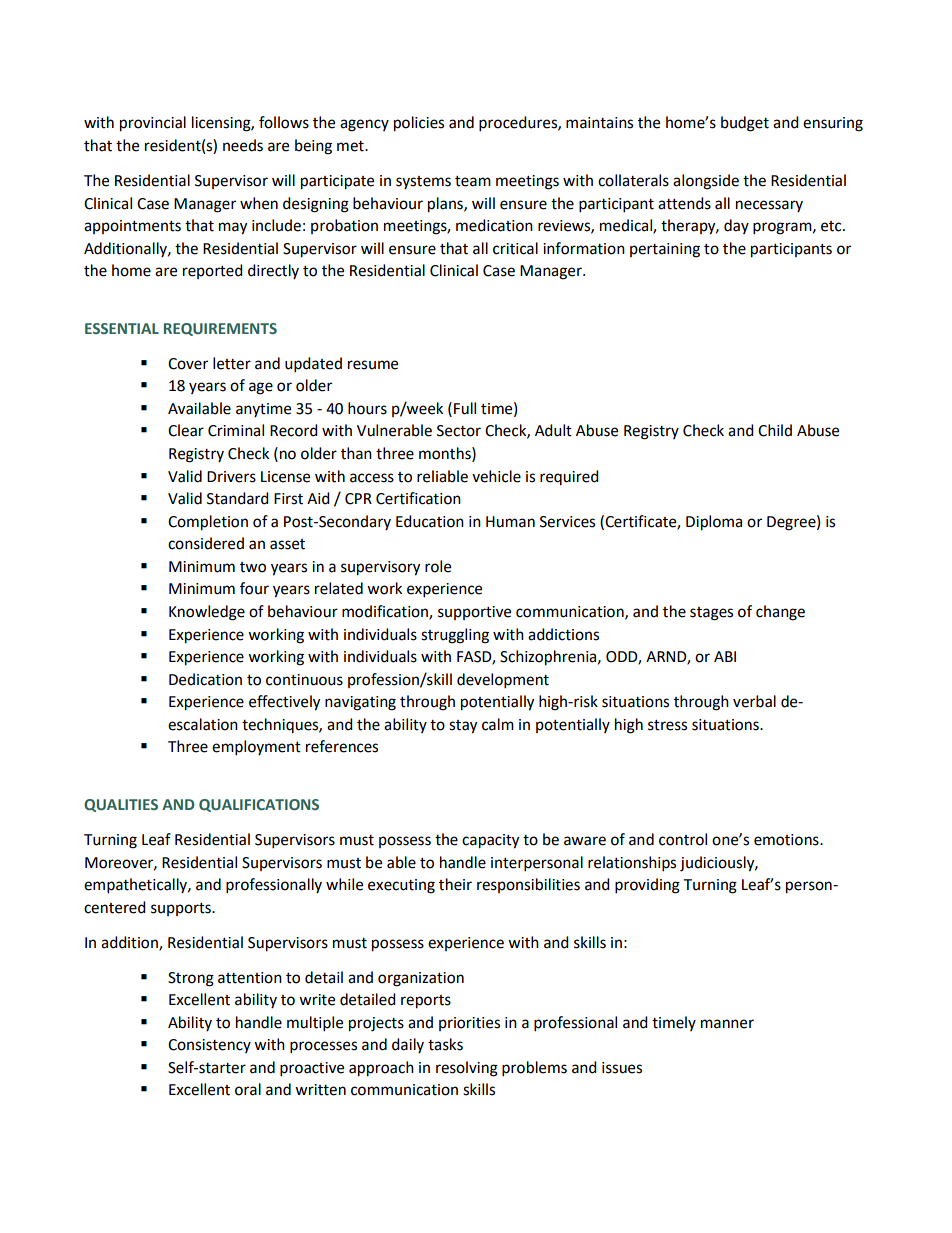  What do you see at coordinates (209, 1046) in the page?
I see `Consistency` at bounding box center [209, 1046].
